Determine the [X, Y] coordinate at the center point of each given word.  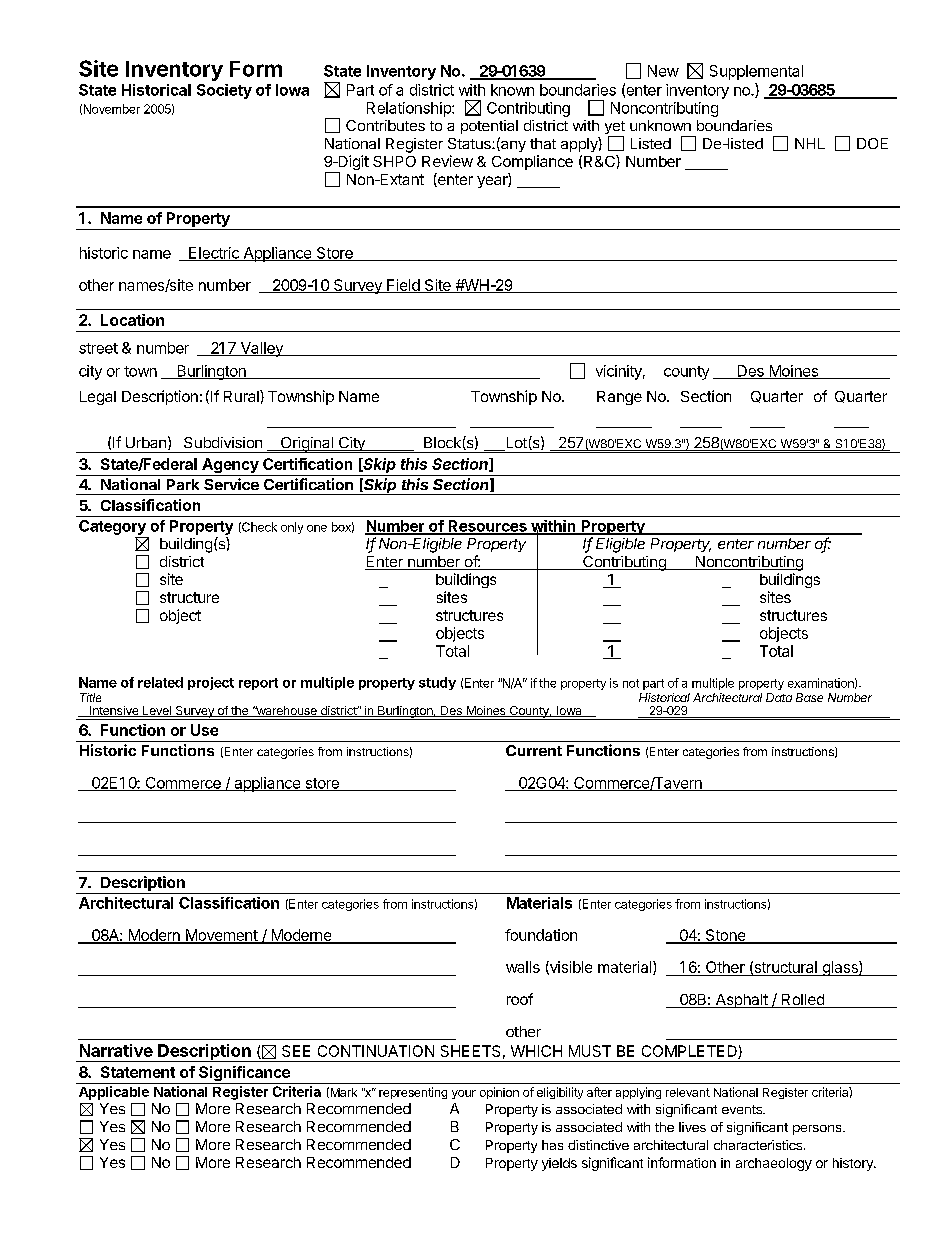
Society [224, 91]
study [437, 683]
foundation [541, 935]
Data [779, 697]
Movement [221, 936]
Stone [725, 936]
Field [403, 286]
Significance [244, 1075]
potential [489, 127]
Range [619, 398]
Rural [242, 396]
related [160, 682]
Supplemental [756, 72]
